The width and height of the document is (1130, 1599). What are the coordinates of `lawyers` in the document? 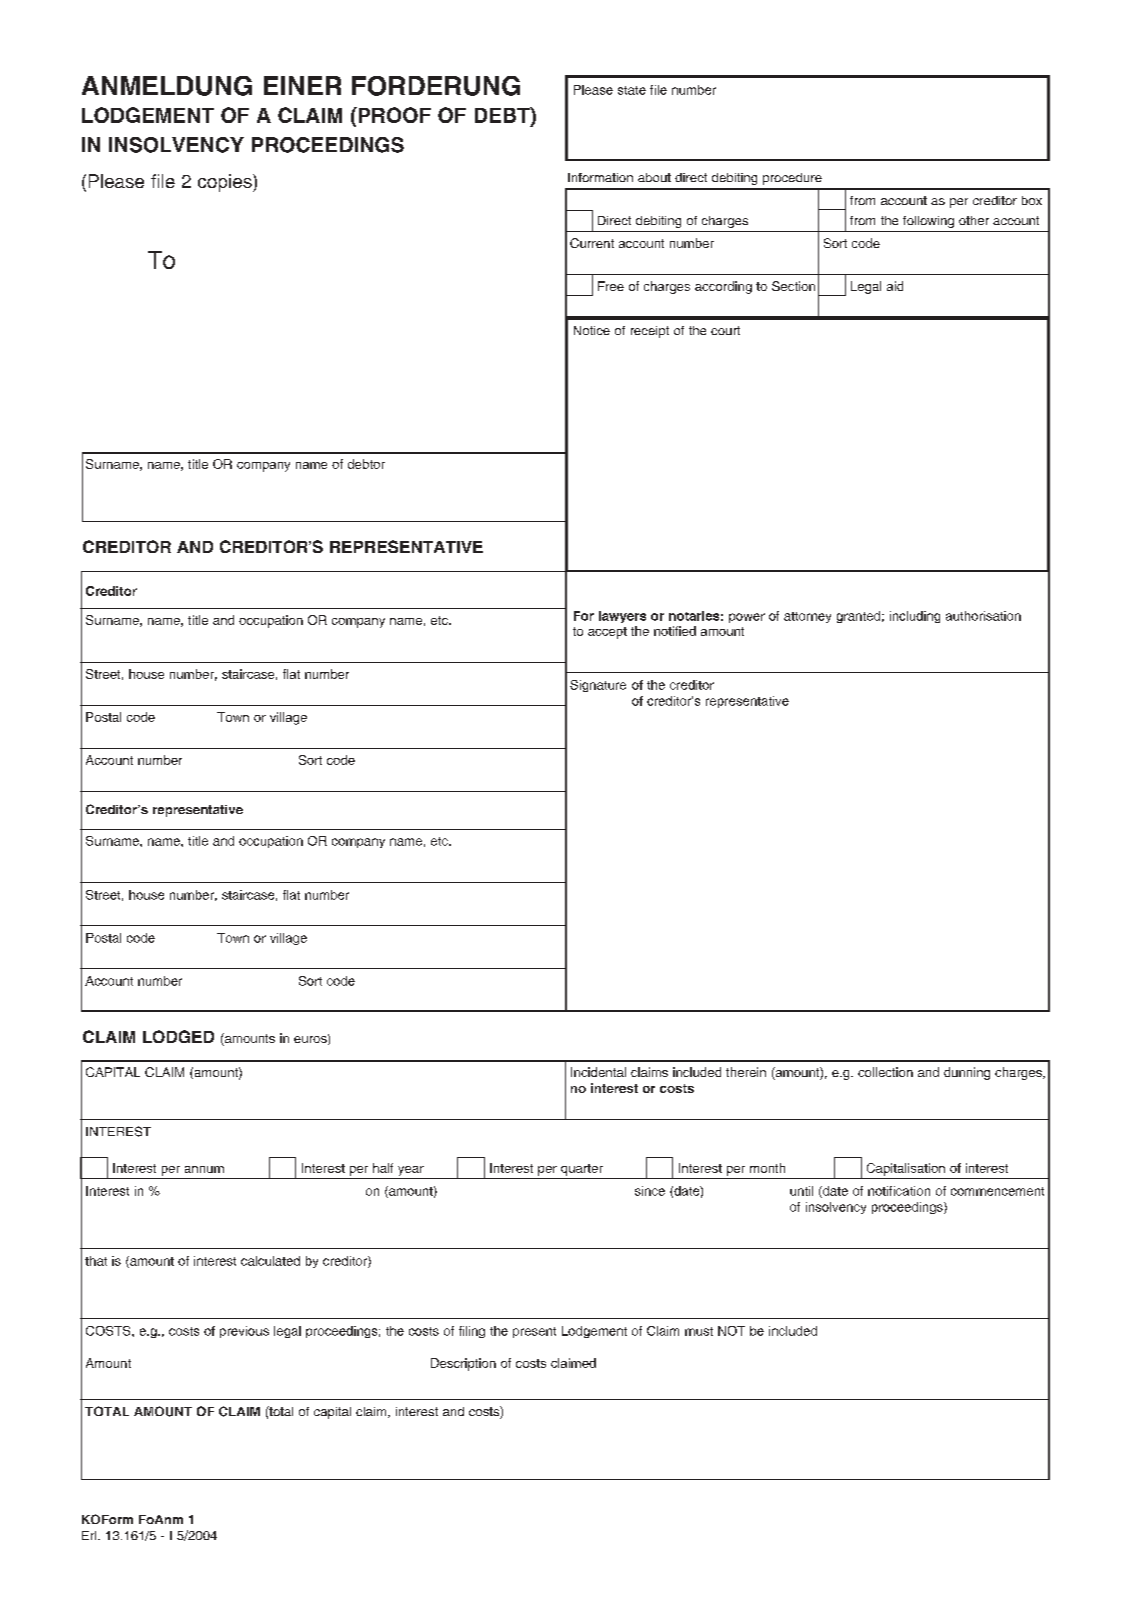 It's located at (622, 617).
